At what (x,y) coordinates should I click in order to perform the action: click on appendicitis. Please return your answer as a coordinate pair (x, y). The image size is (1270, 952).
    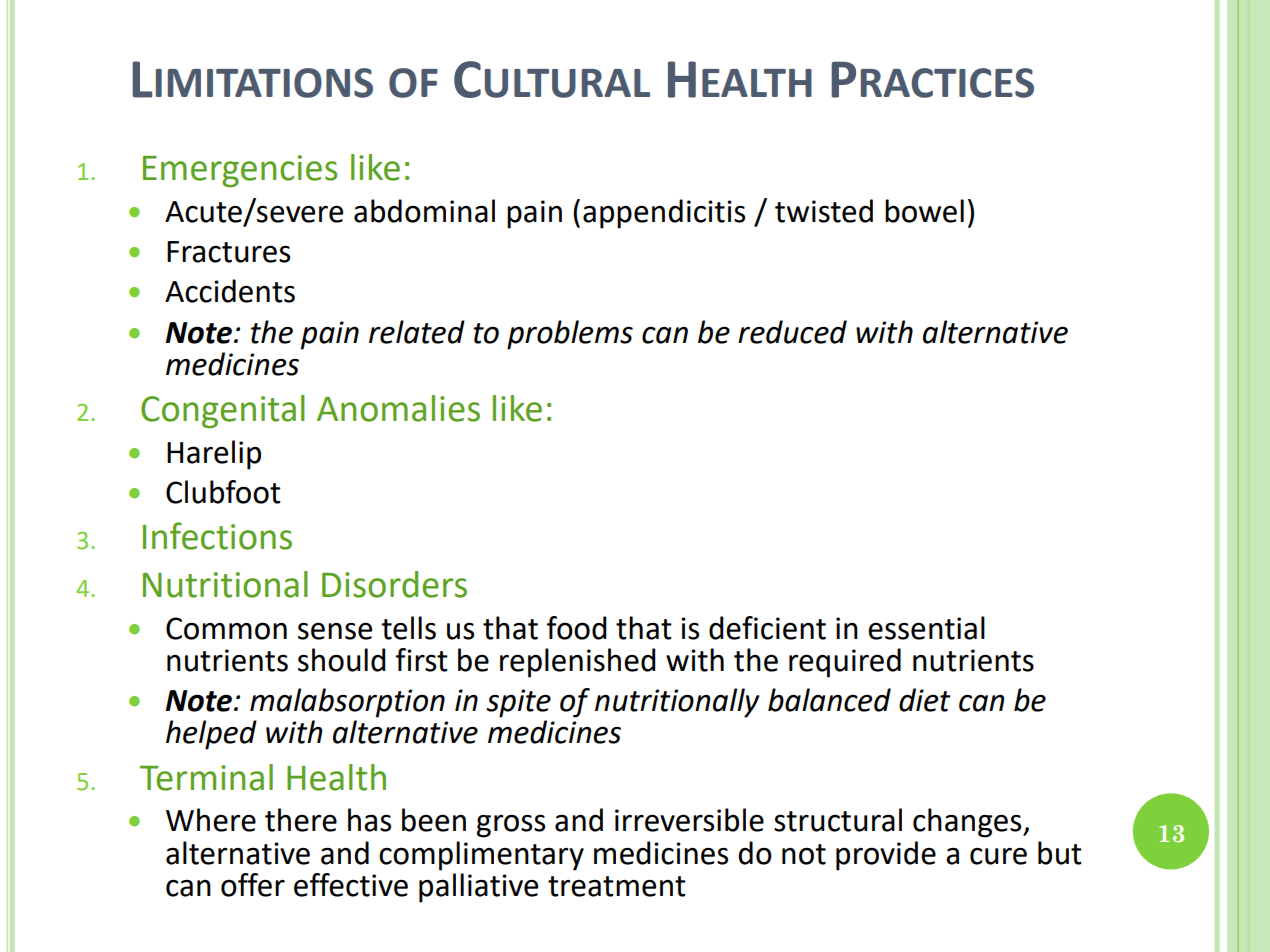
    Looking at the image, I should click on (664, 214).
